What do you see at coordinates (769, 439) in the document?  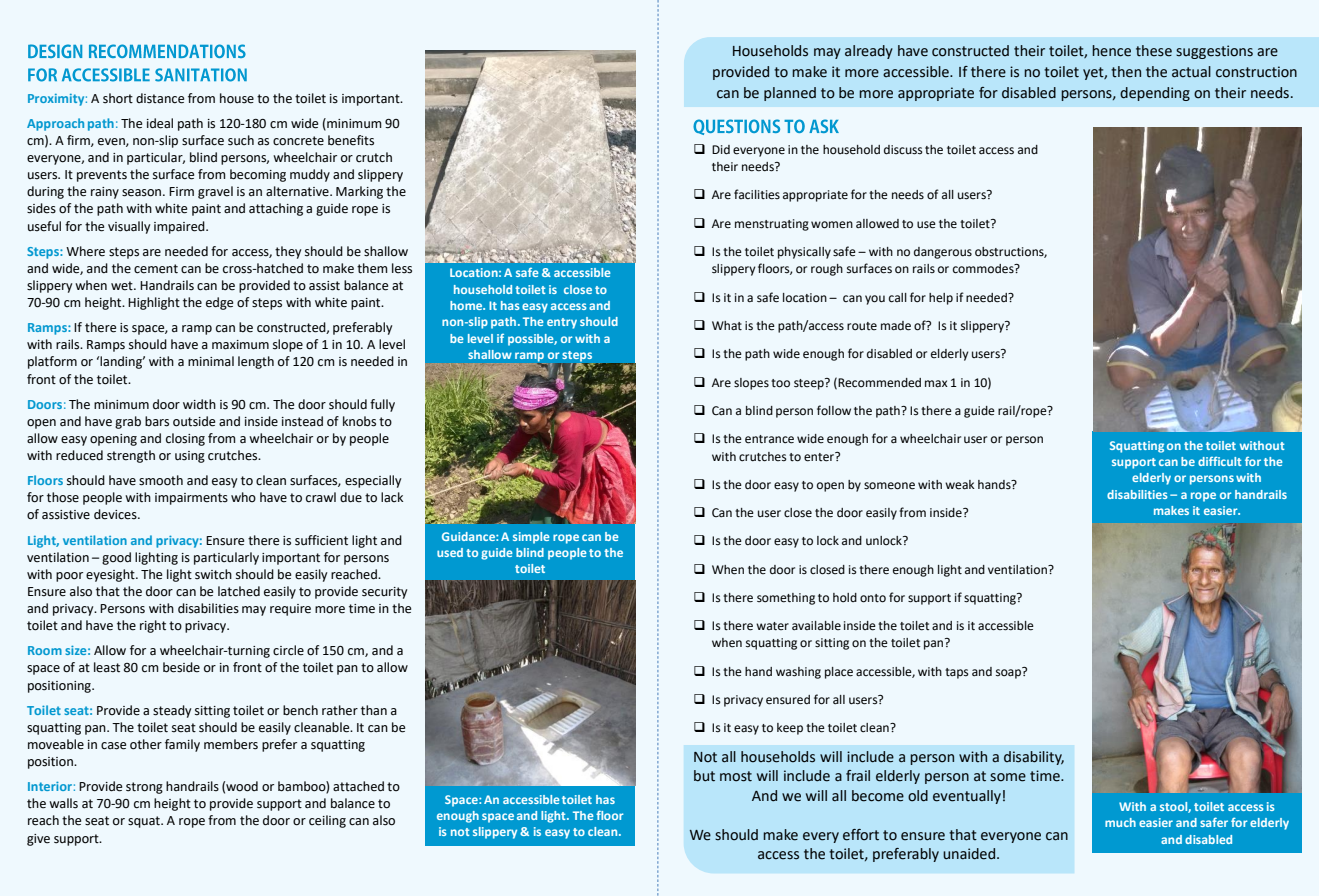 I see `entrance` at bounding box center [769, 439].
